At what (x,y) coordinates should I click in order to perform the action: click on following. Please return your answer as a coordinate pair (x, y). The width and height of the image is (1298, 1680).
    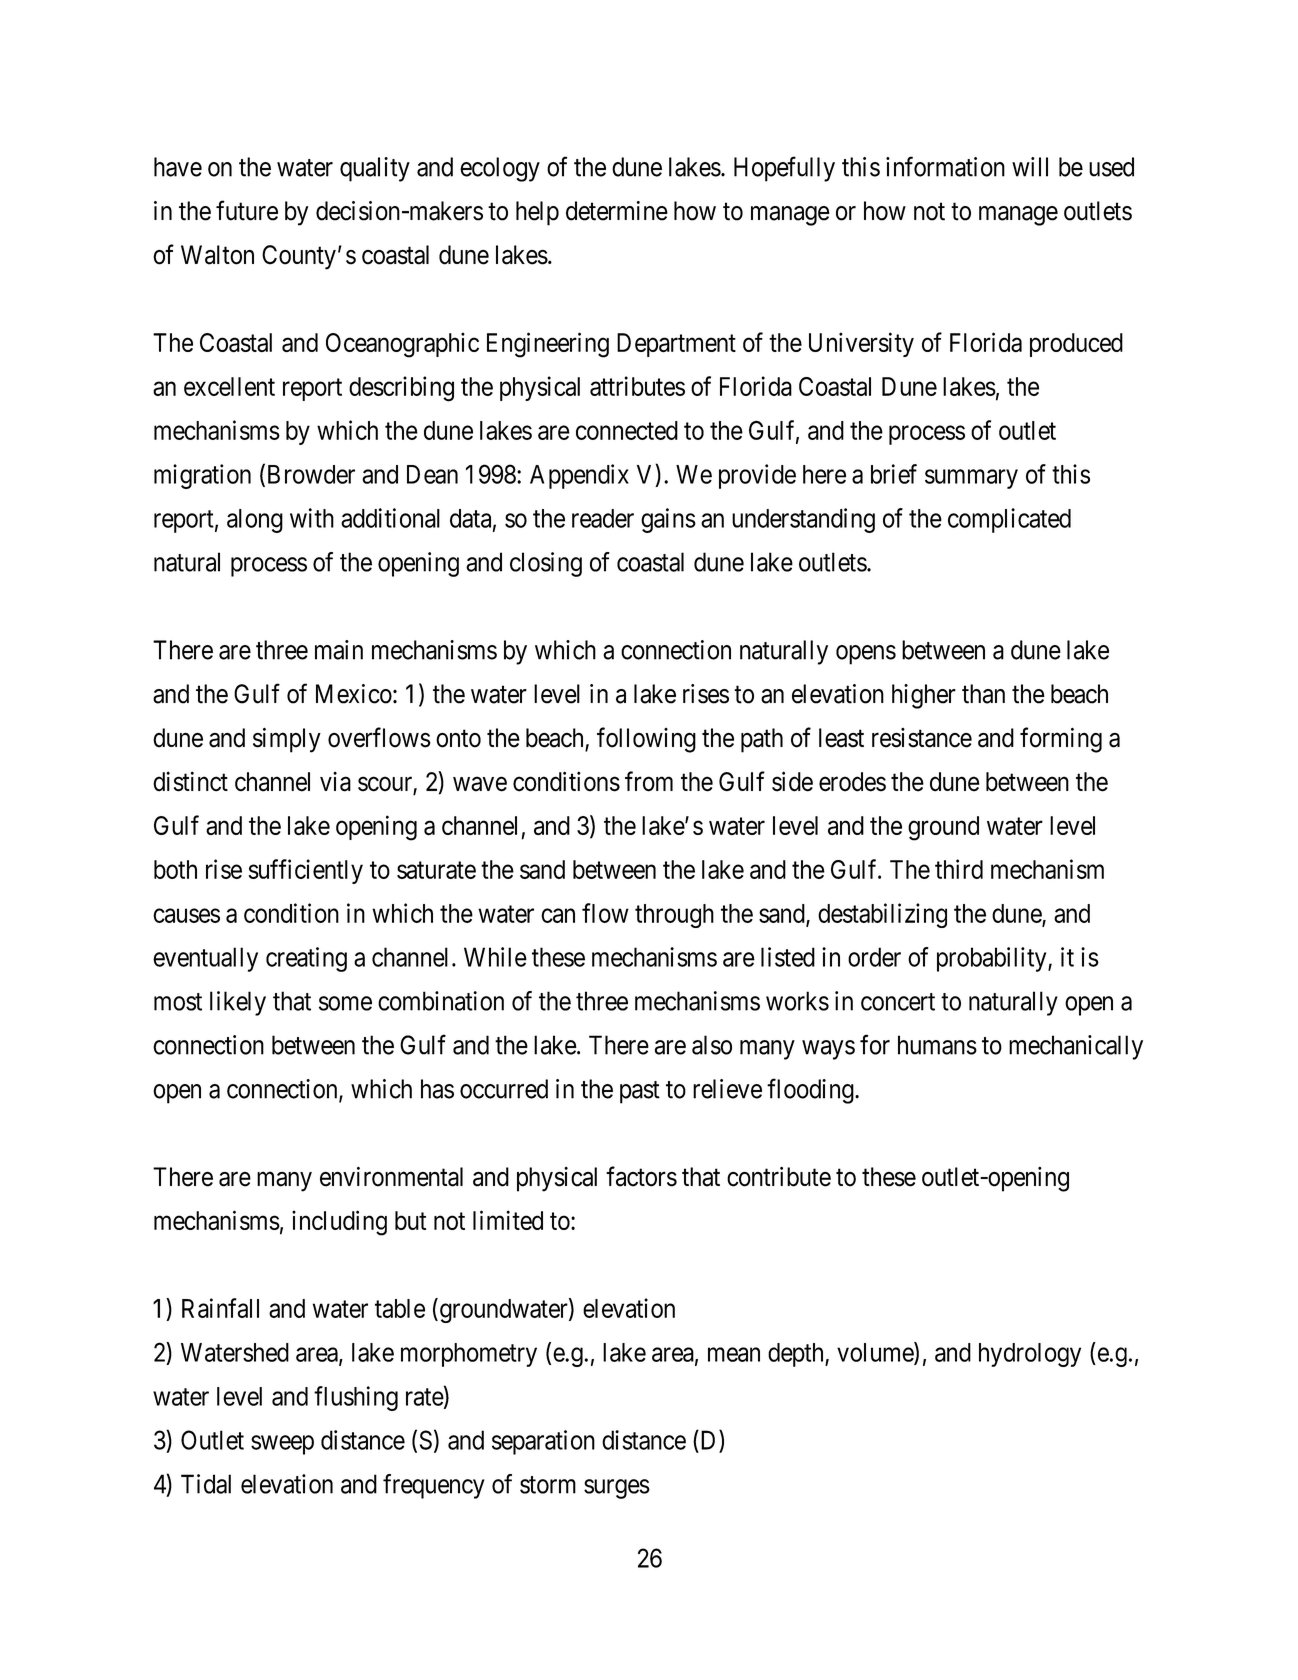
    Looking at the image, I should click on (646, 740).
